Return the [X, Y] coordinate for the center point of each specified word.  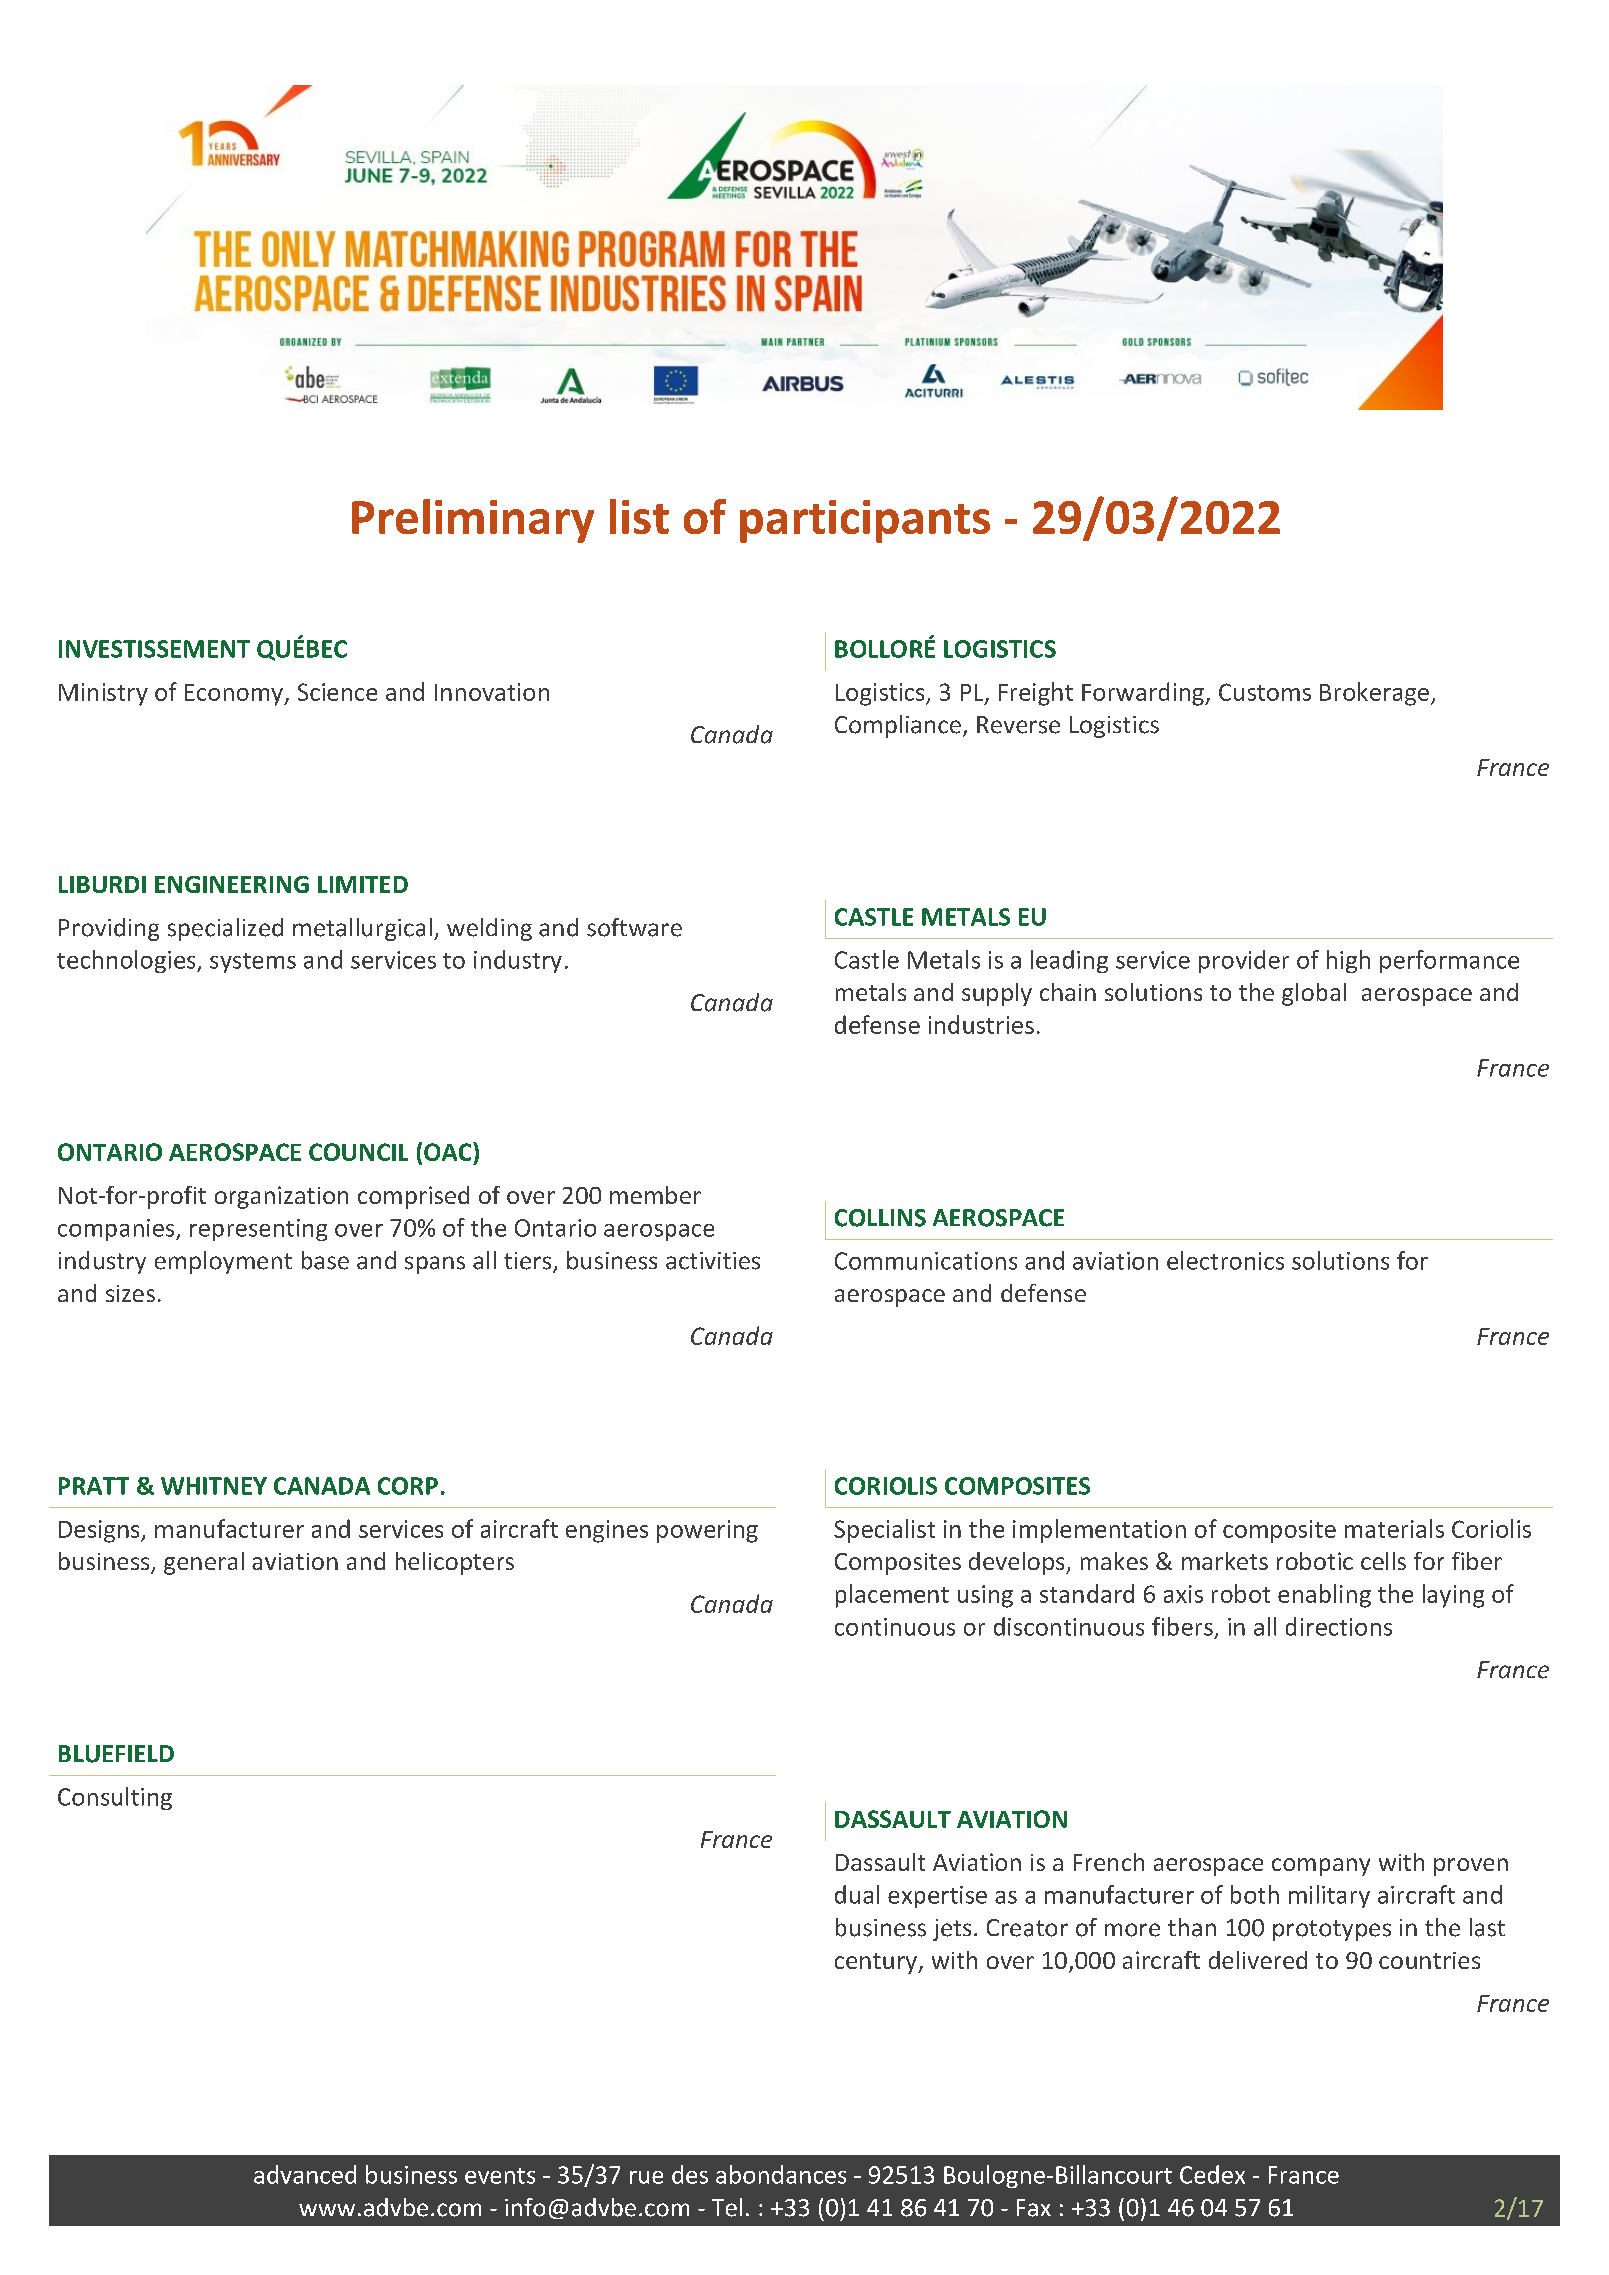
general [204, 1563]
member [655, 1195]
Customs [1265, 692]
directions [1339, 1626]
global [1314, 994]
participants [865, 521]
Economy [235, 695]
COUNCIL [358, 1152]
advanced [305, 2174]
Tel [727, 2207]
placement [892, 1596]
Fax [1034, 2208]
